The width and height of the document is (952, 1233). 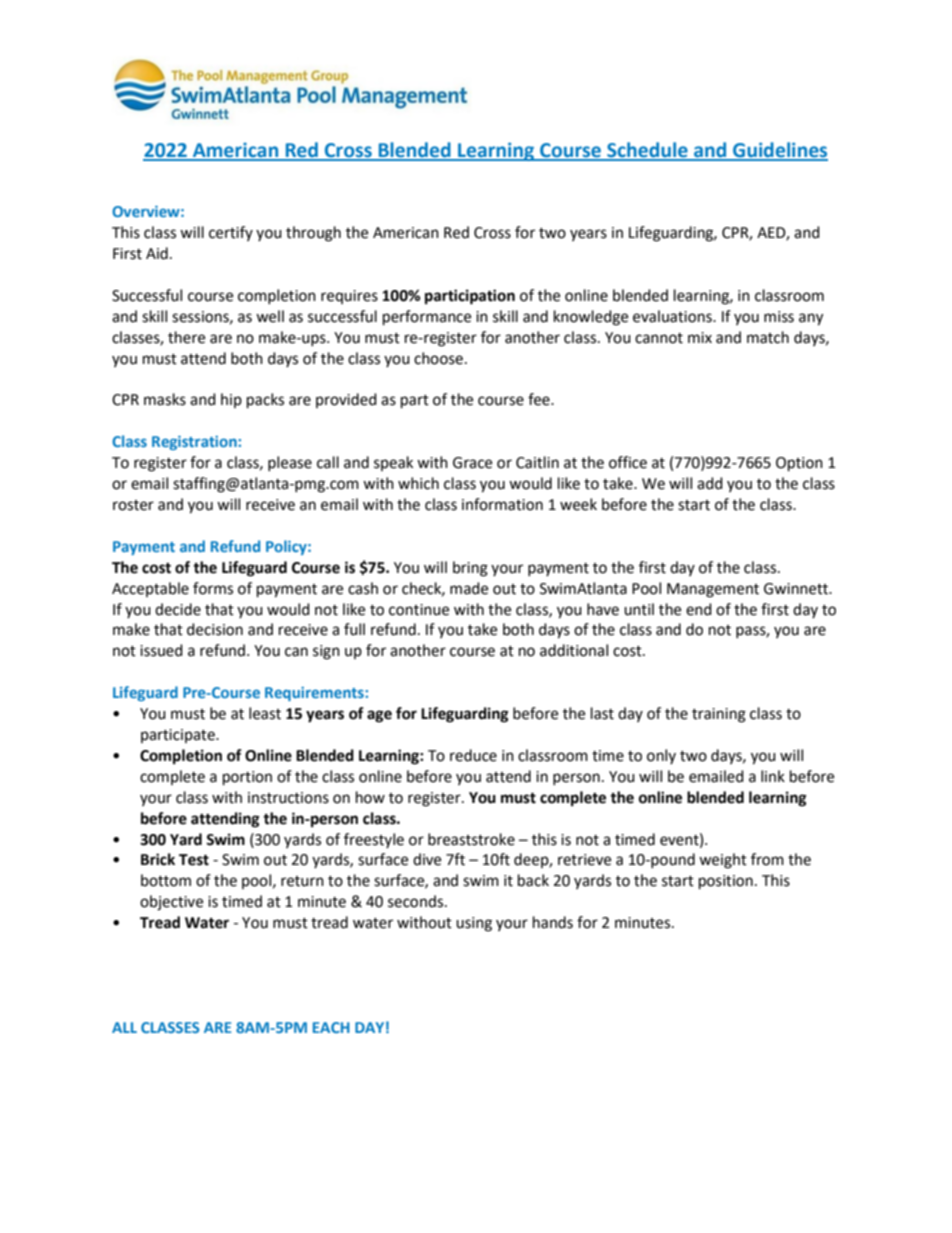 What do you see at coordinates (161, 650) in the document?
I see `issued` at bounding box center [161, 650].
